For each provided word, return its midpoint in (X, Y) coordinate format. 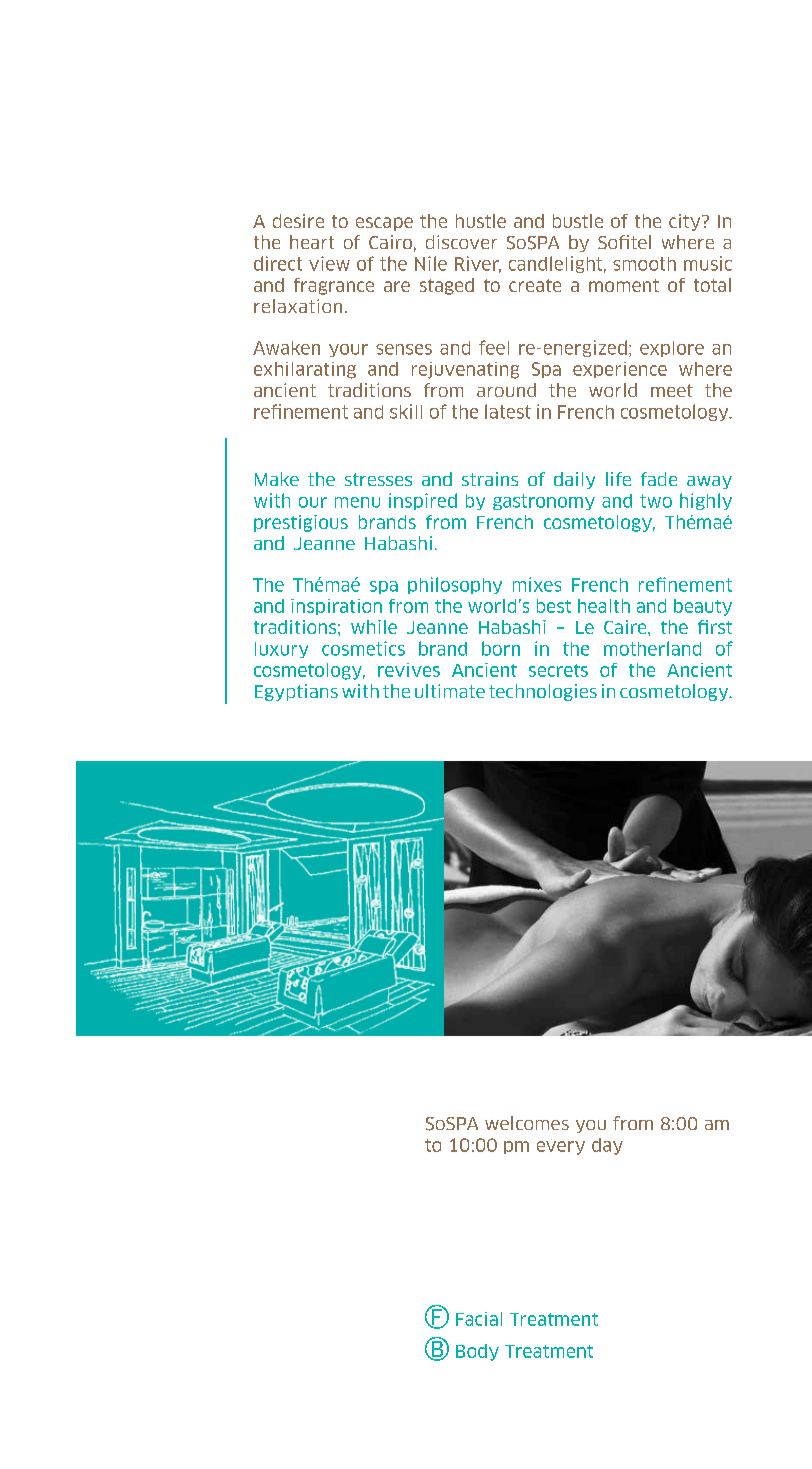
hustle (481, 221)
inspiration (336, 607)
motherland (652, 648)
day (607, 1146)
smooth (644, 264)
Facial (479, 1319)
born (501, 648)
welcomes (527, 1123)
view (329, 263)
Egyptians (296, 692)
